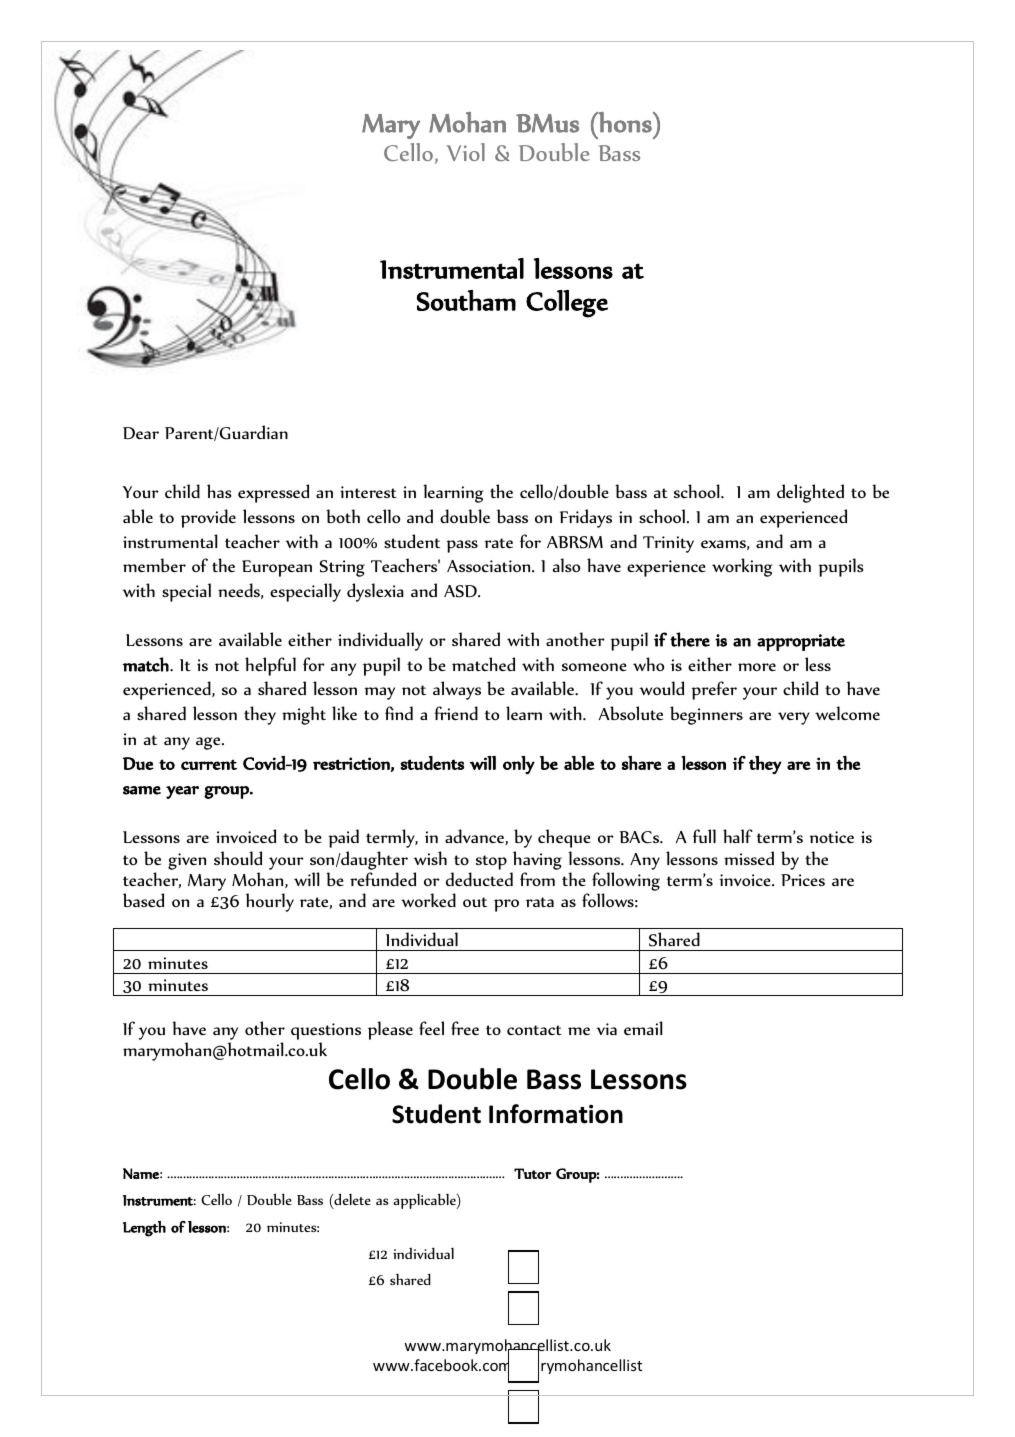 The width and height of the screenshot is (1015, 1437). I want to click on Association, so click(490, 566).
